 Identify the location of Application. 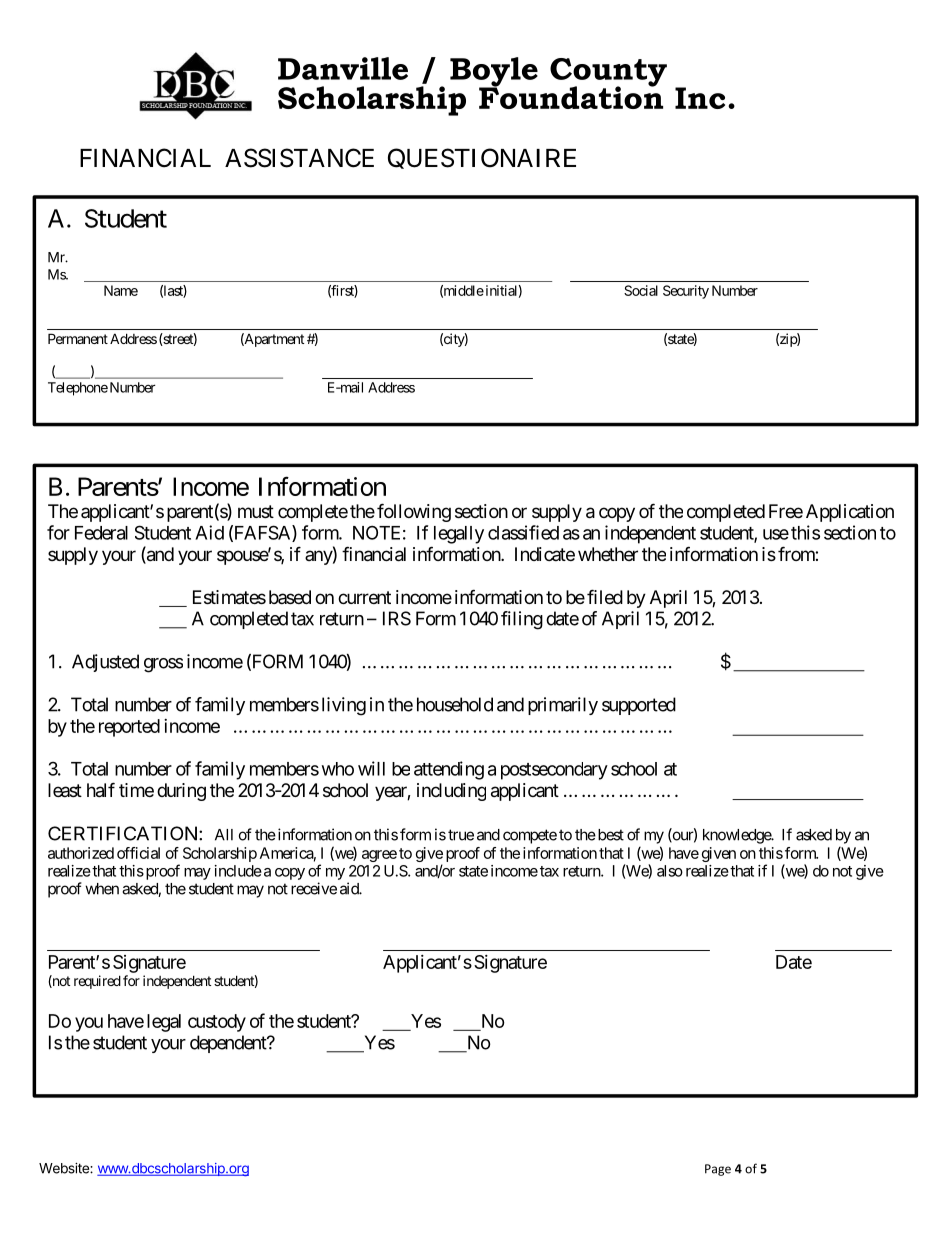
(850, 513).
